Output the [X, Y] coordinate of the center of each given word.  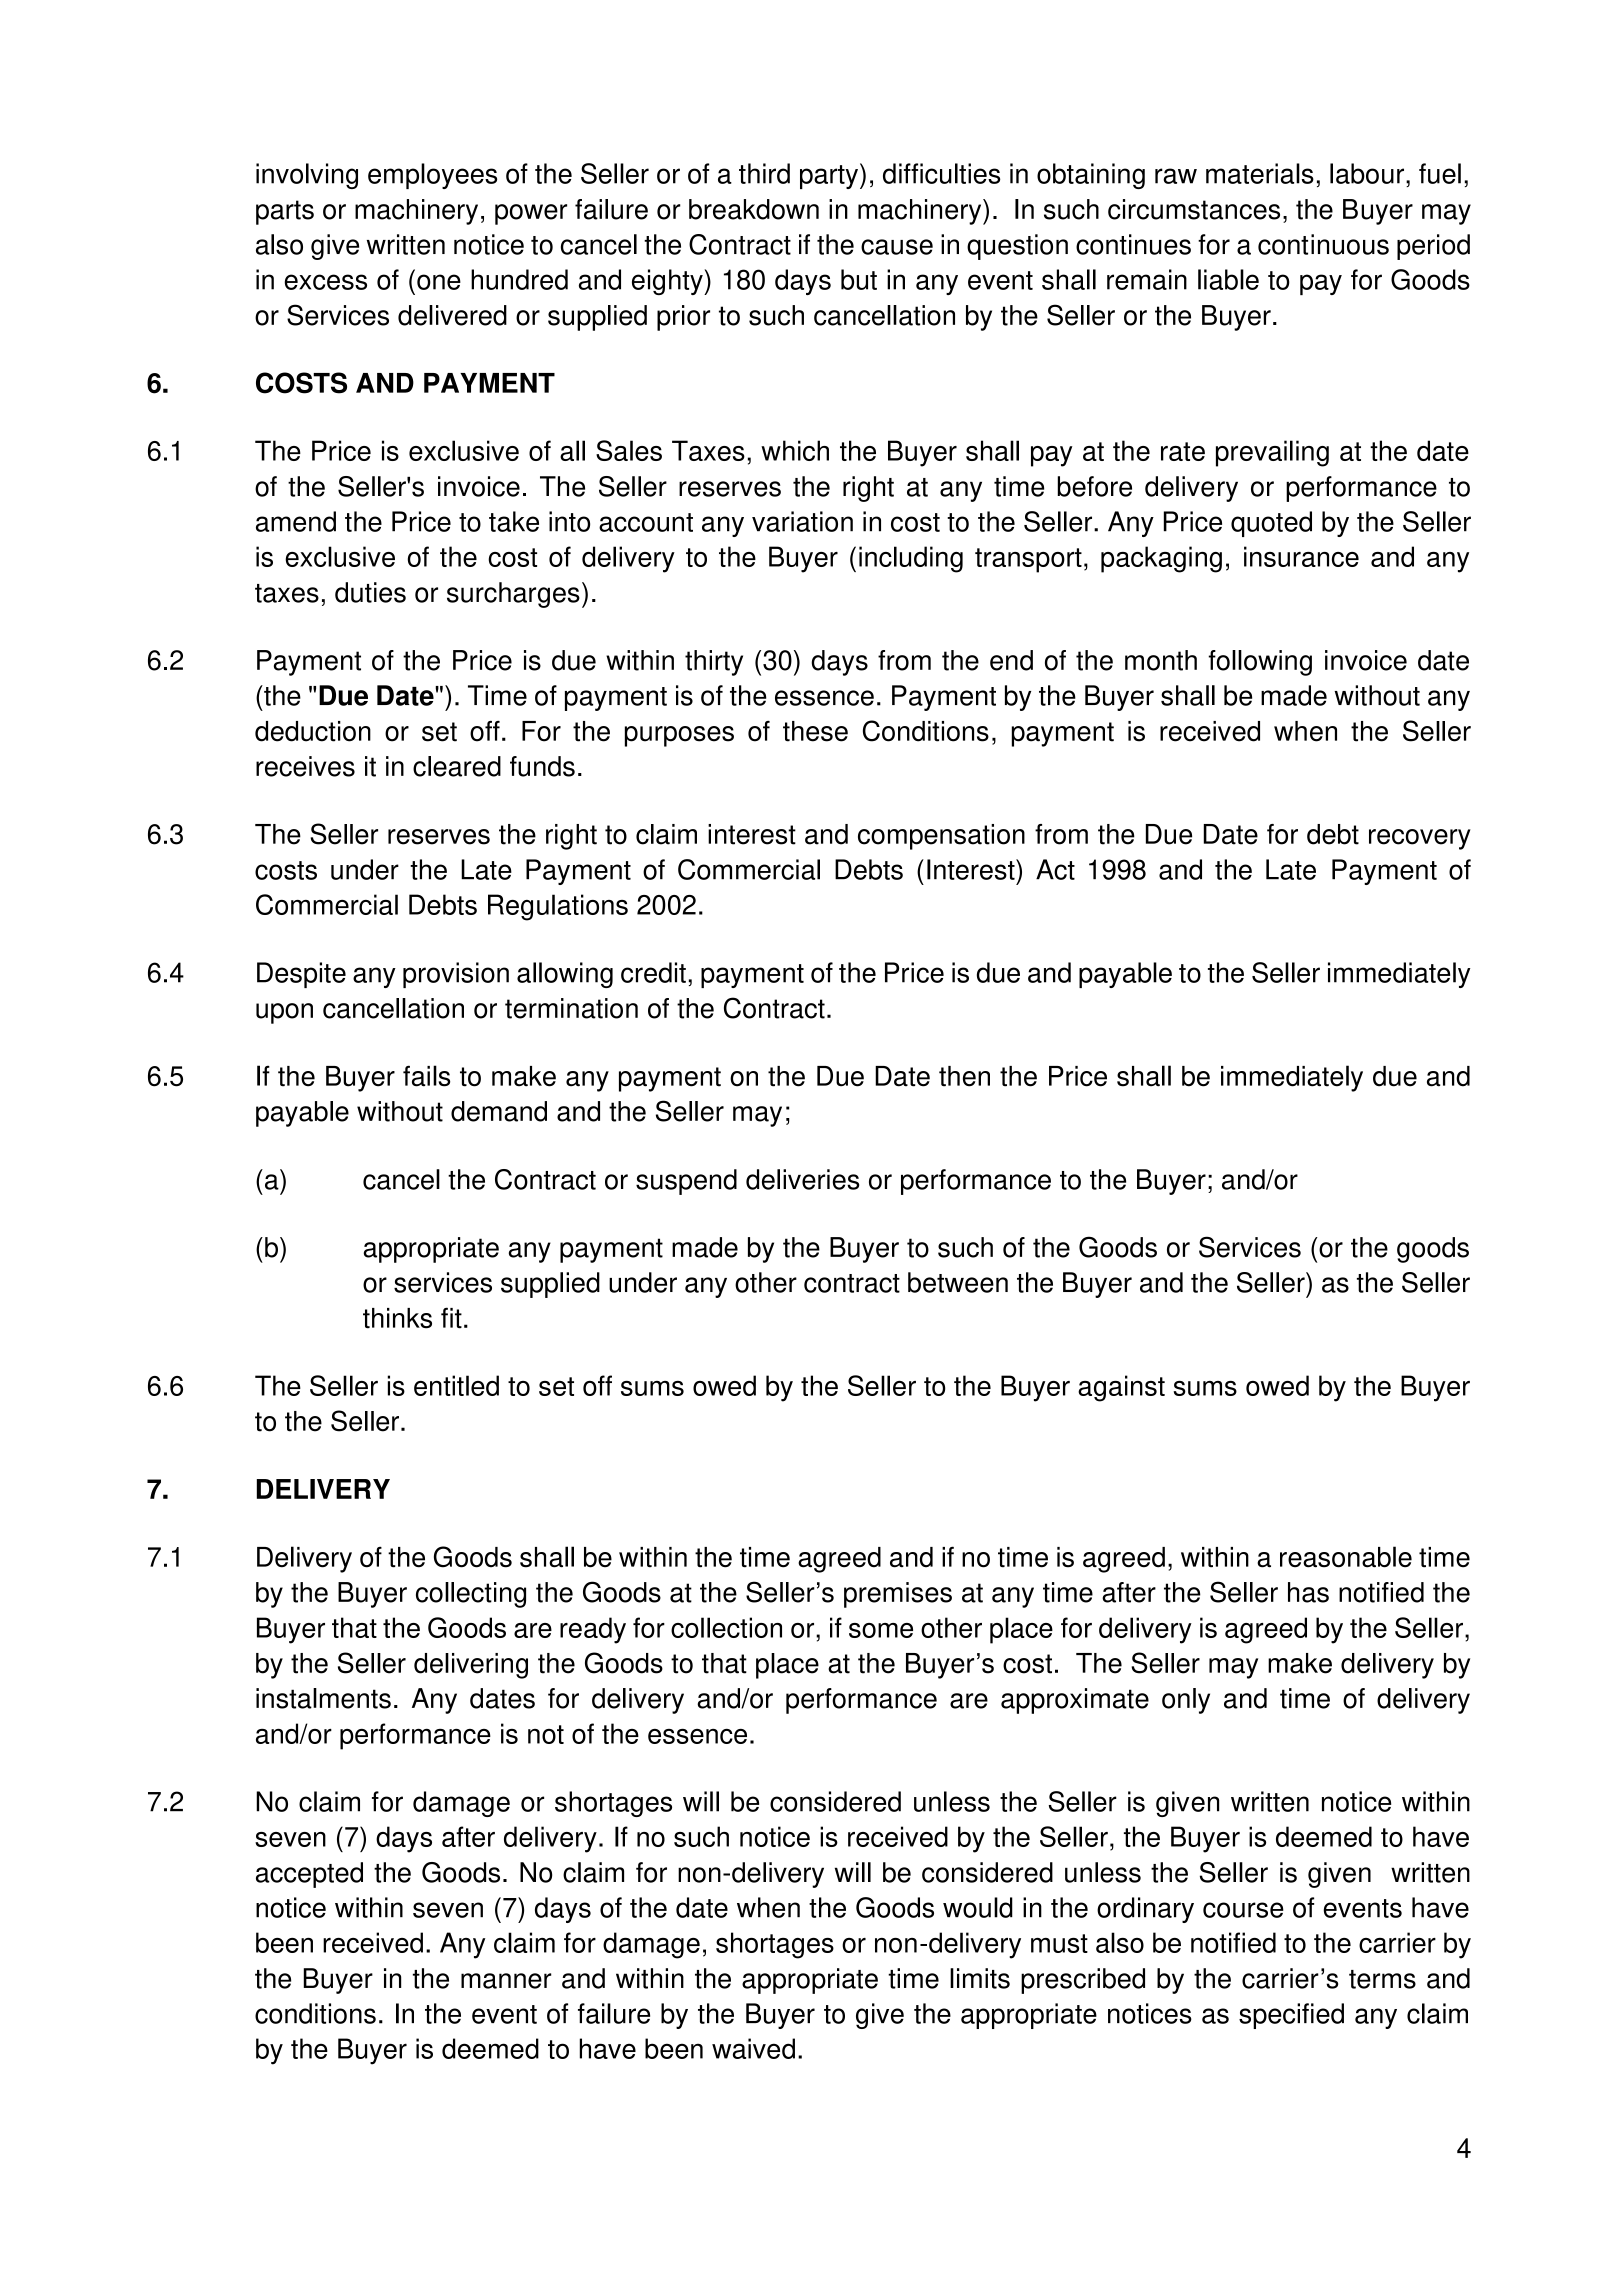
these [815, 731]
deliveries [802, 1179]
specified [1291, 2016]
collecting [471, 1595]
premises [898, 1595]
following [1260, 663]
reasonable [1346, 1557]
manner [506, 1981]
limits [980, 1978]
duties [370, 592]
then [964, 1076]
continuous [1323, 244]
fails [426, 1076]
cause [897, 247]
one [439, 282]
